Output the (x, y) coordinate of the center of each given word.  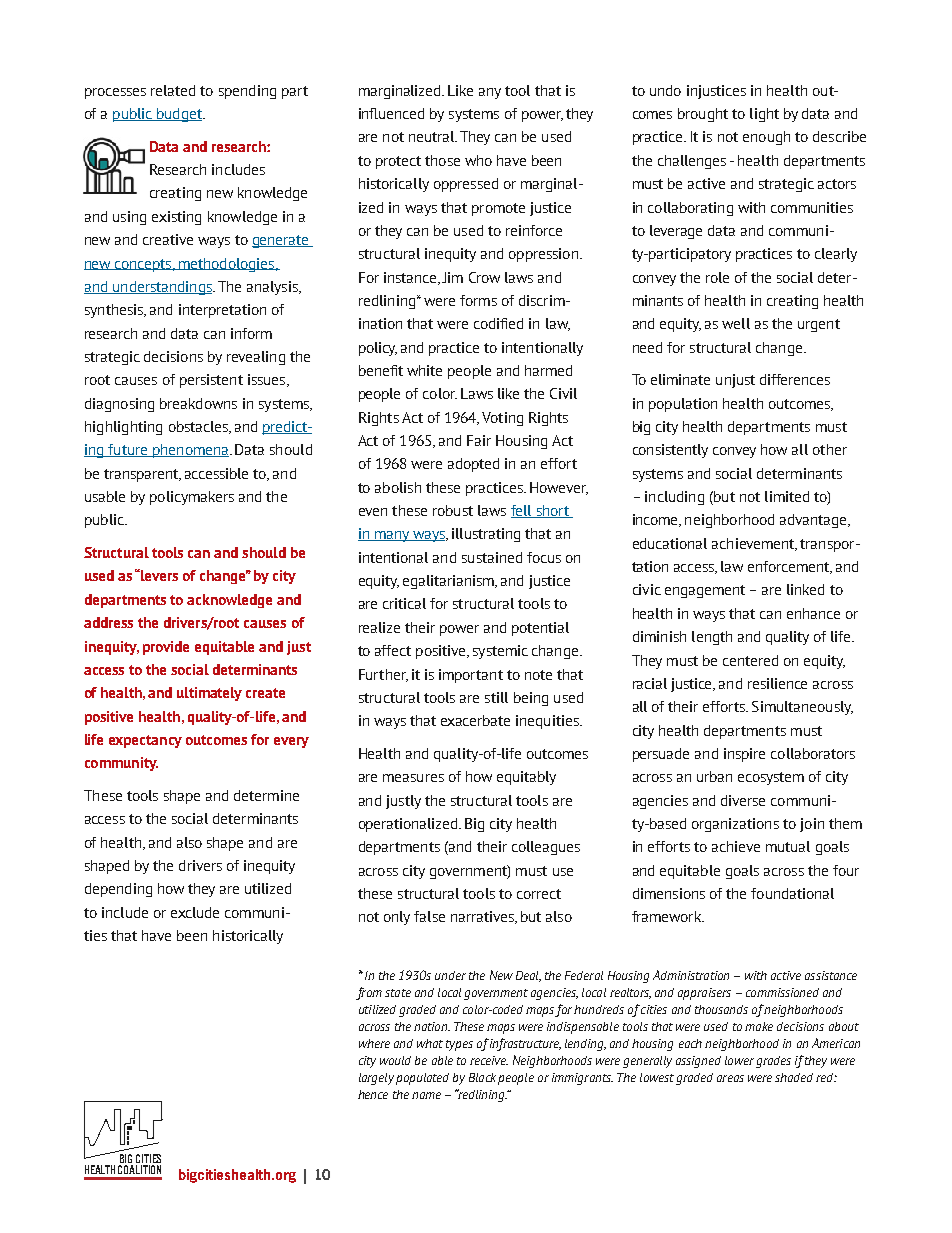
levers (158, 575)
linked (805, 589)
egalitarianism (449, 582)
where (374, 1043)
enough (766, 138)
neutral (433, 136)
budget (179, 115)
